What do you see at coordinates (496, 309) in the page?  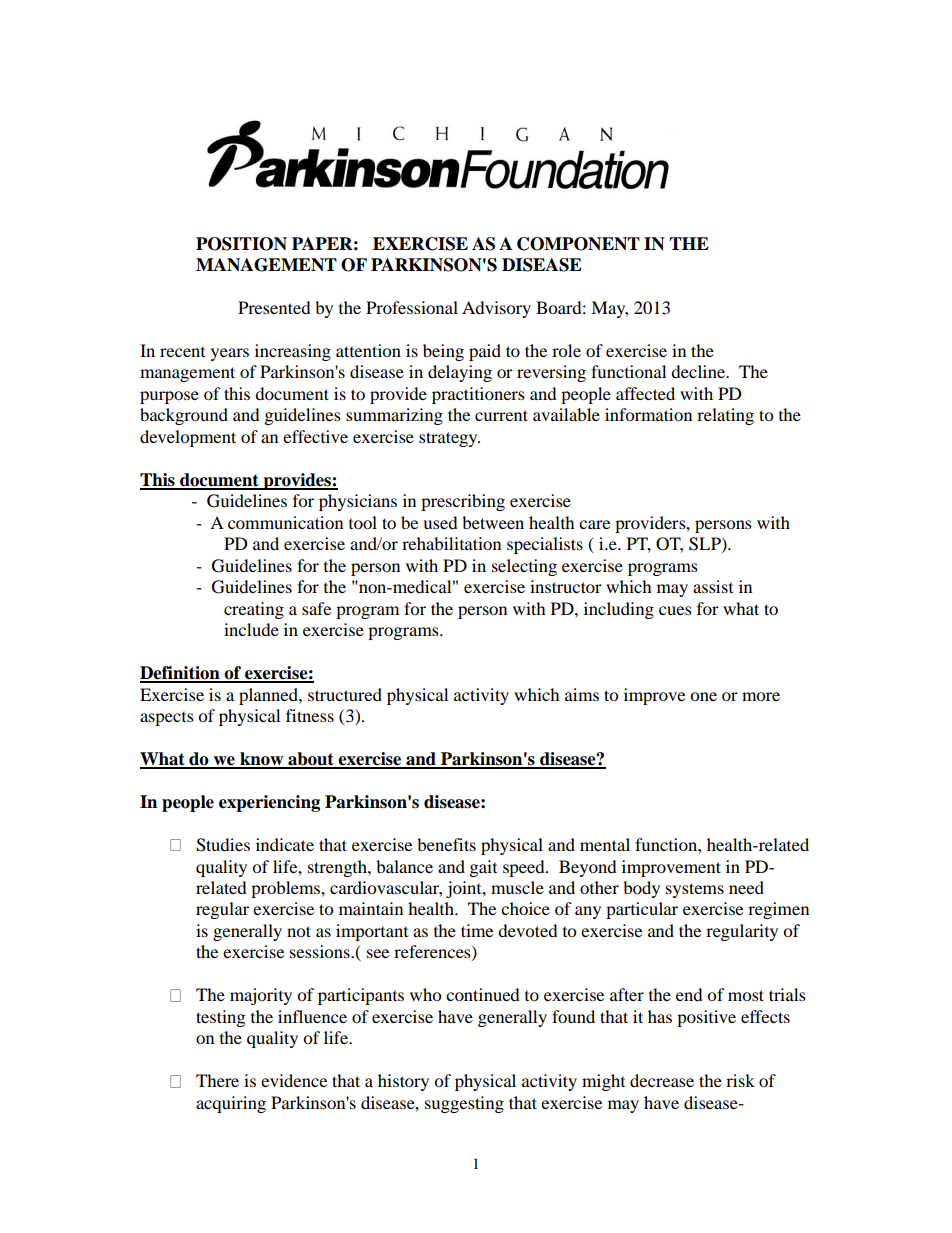 I see `Advisory` at bounding box center [496, 309].
